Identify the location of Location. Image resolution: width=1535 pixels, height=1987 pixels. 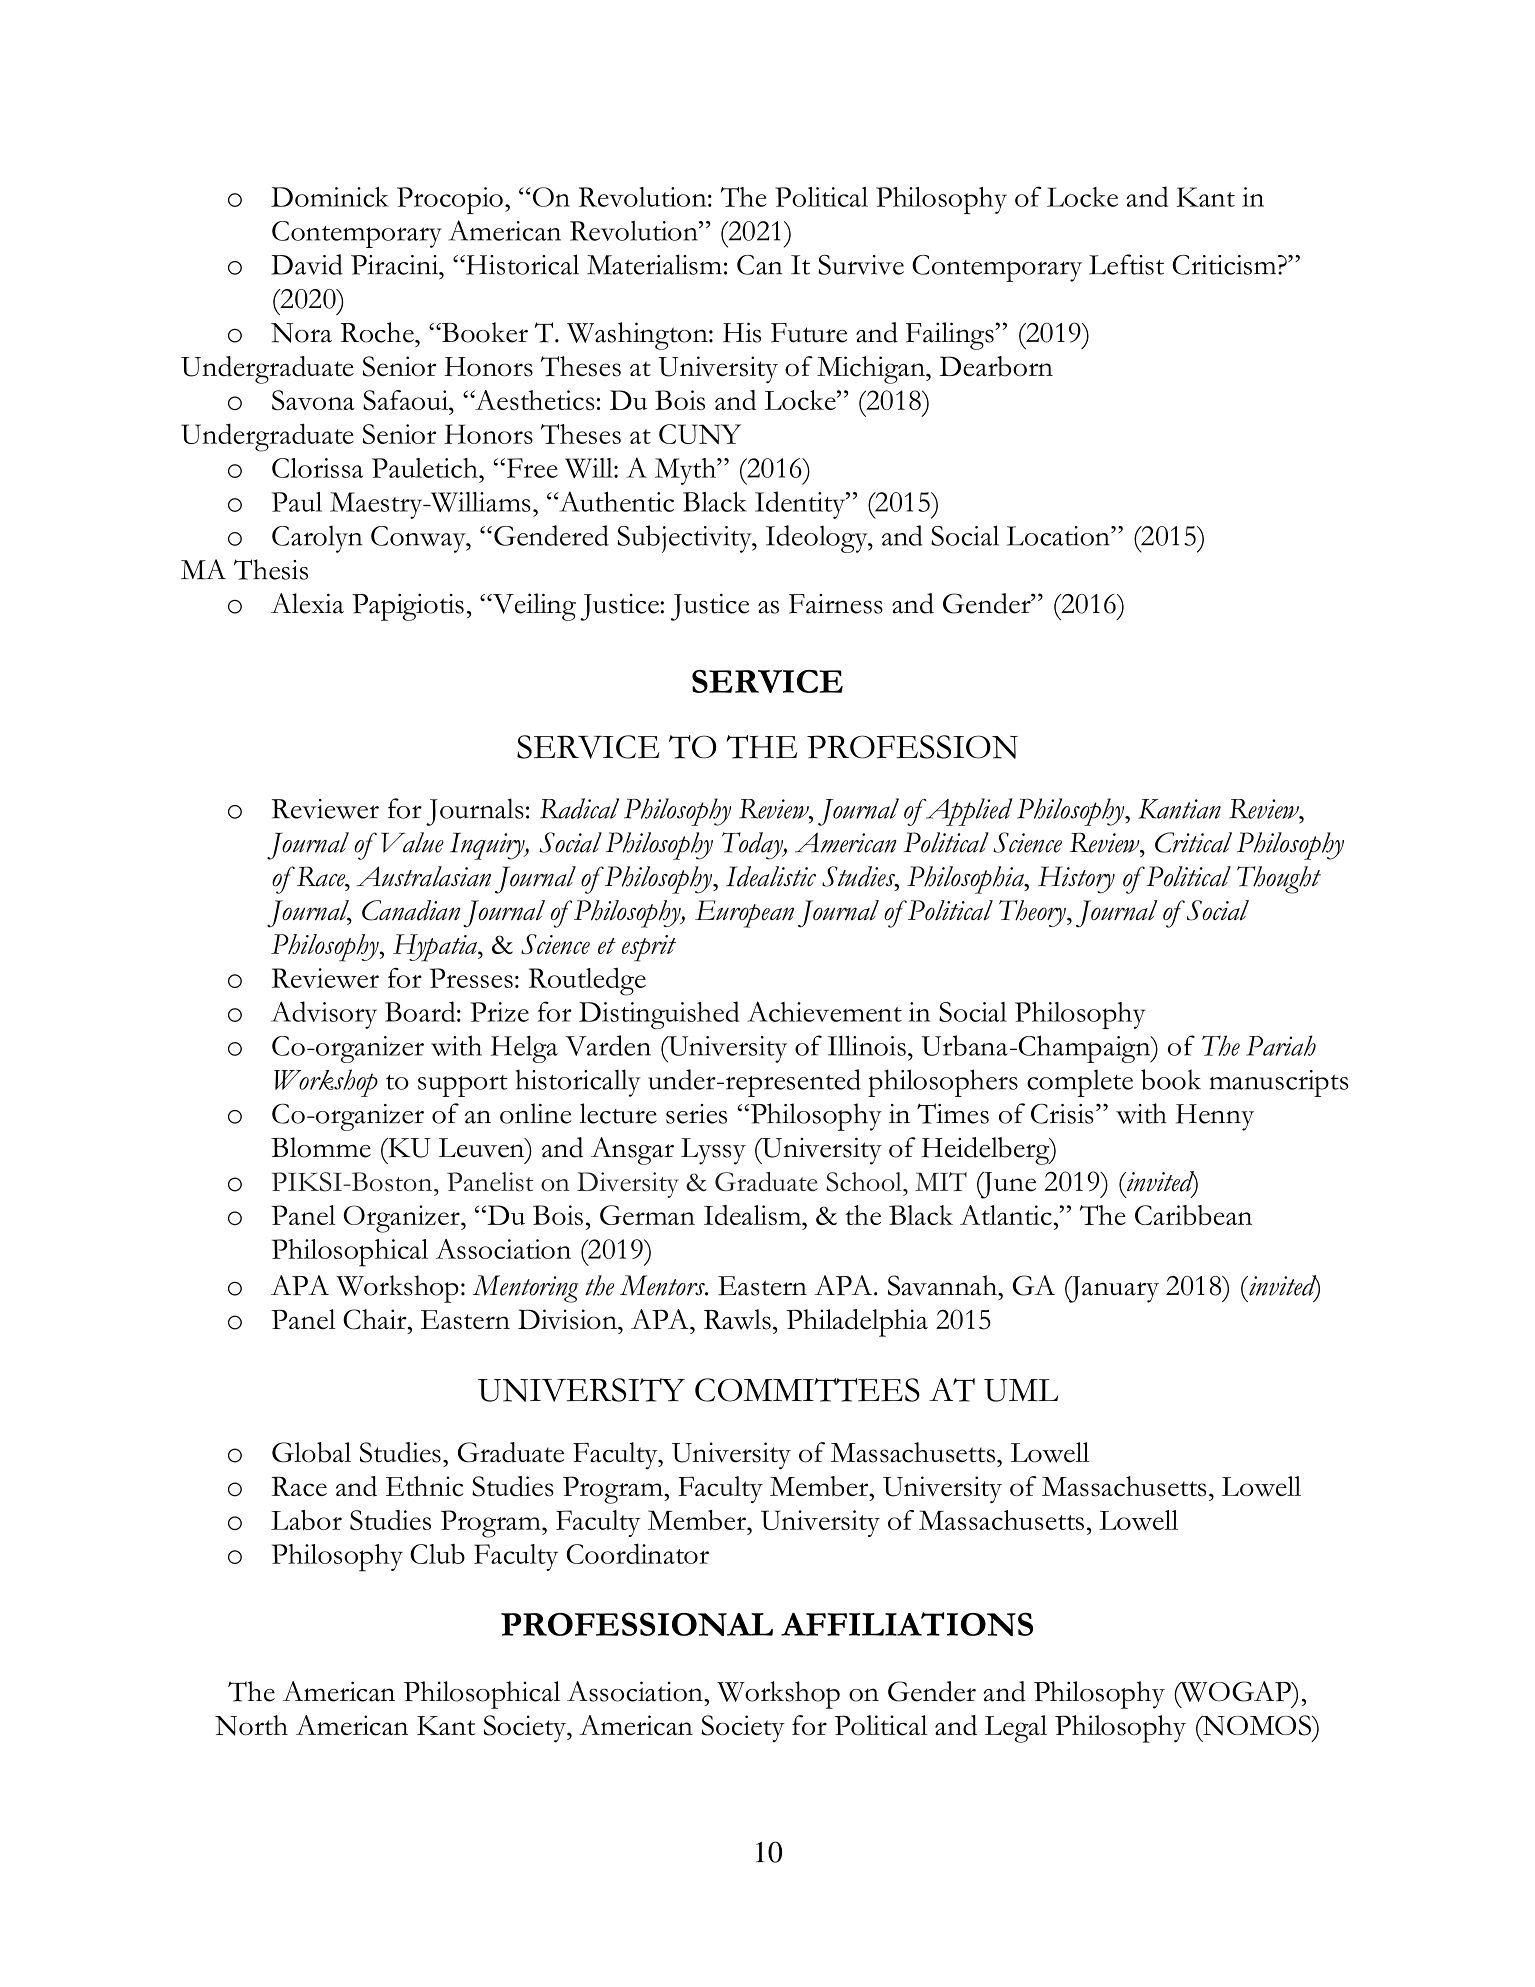
(1059, 536).
